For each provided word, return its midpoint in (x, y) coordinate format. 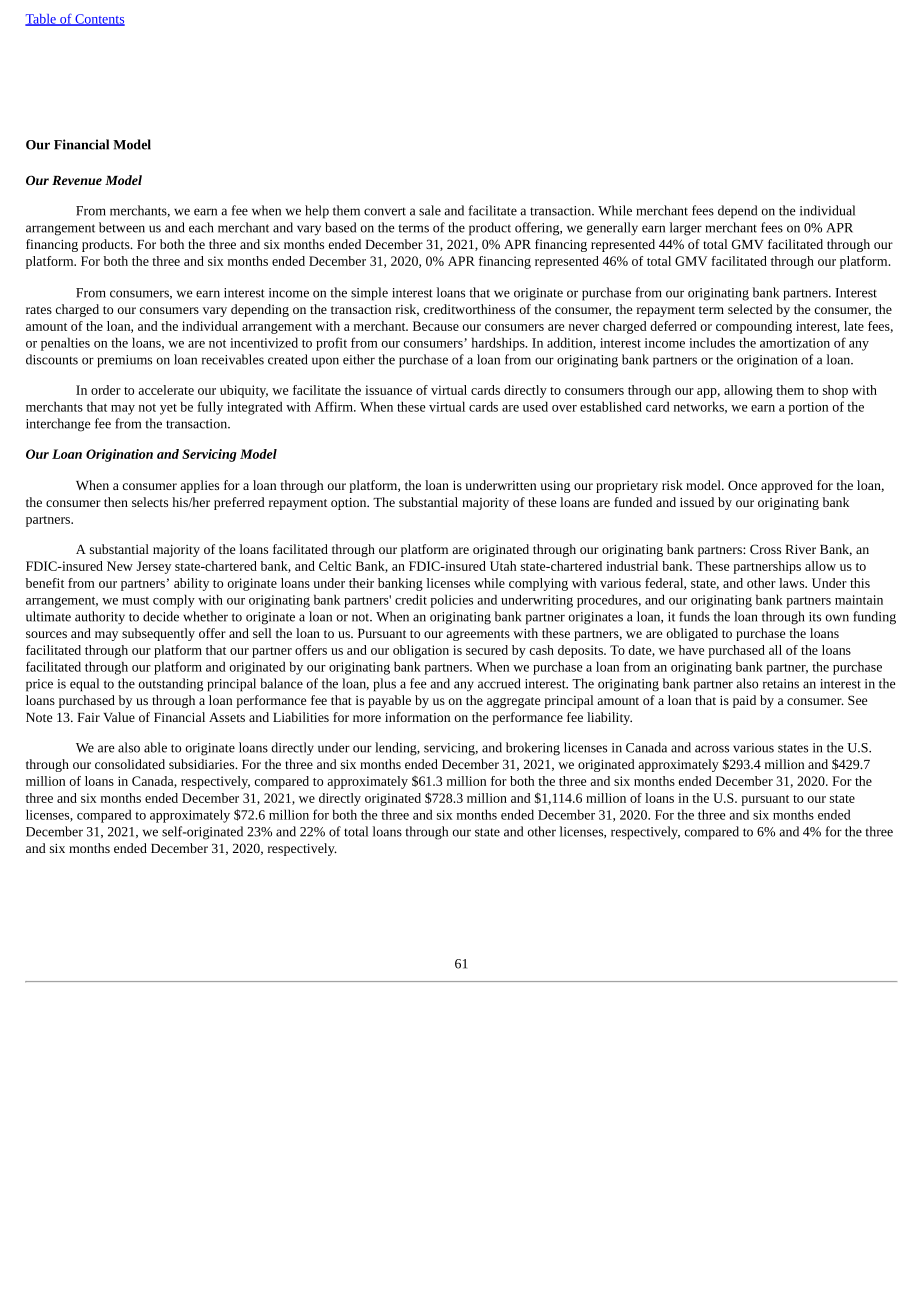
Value (119, 717)
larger (686, 229)
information (417, 717)
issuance (388, 390)
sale (430, 210)
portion (808, 408)
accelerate (166, 390)
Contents (99, 20)
